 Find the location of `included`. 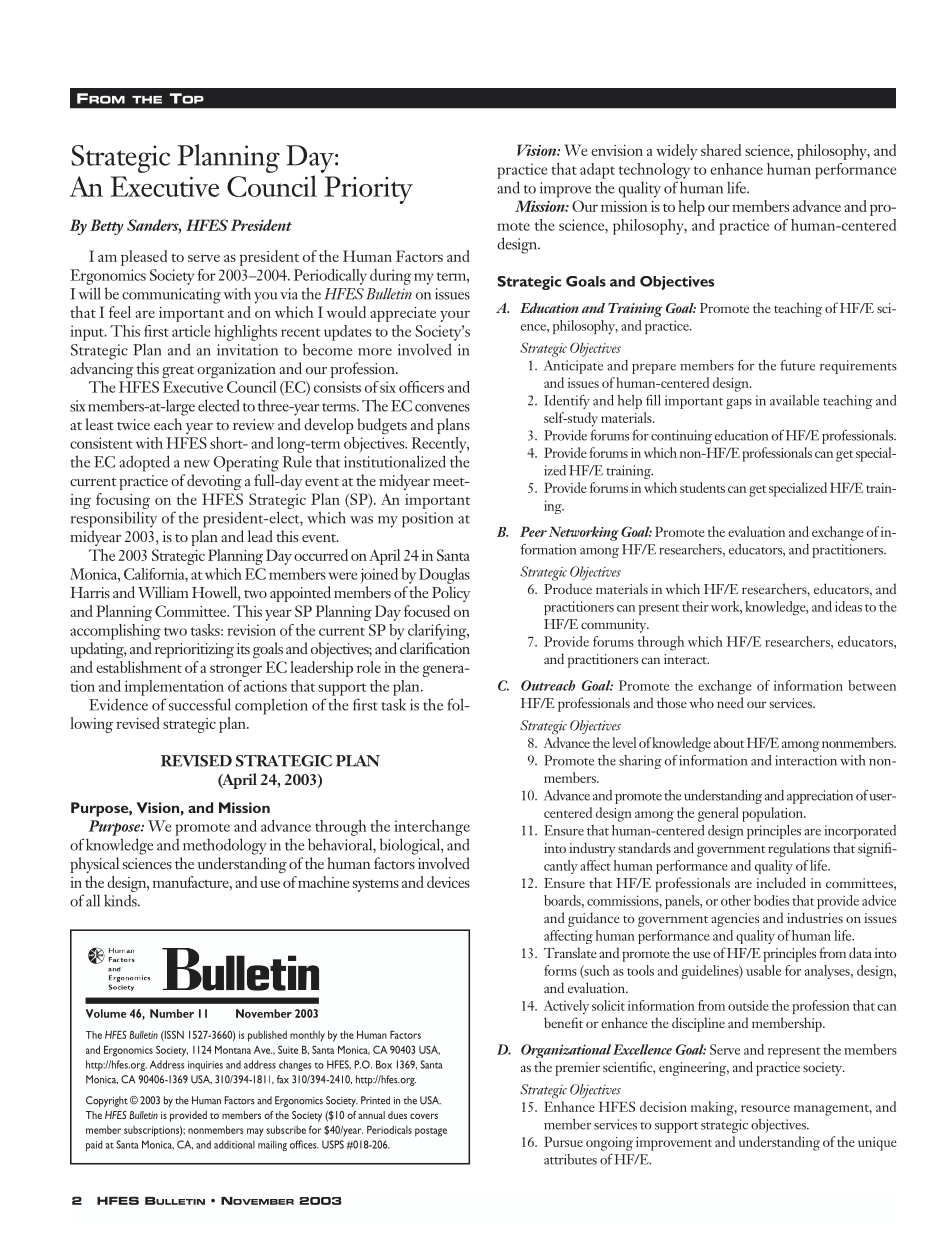

included is located at coordinates (781, 882).
